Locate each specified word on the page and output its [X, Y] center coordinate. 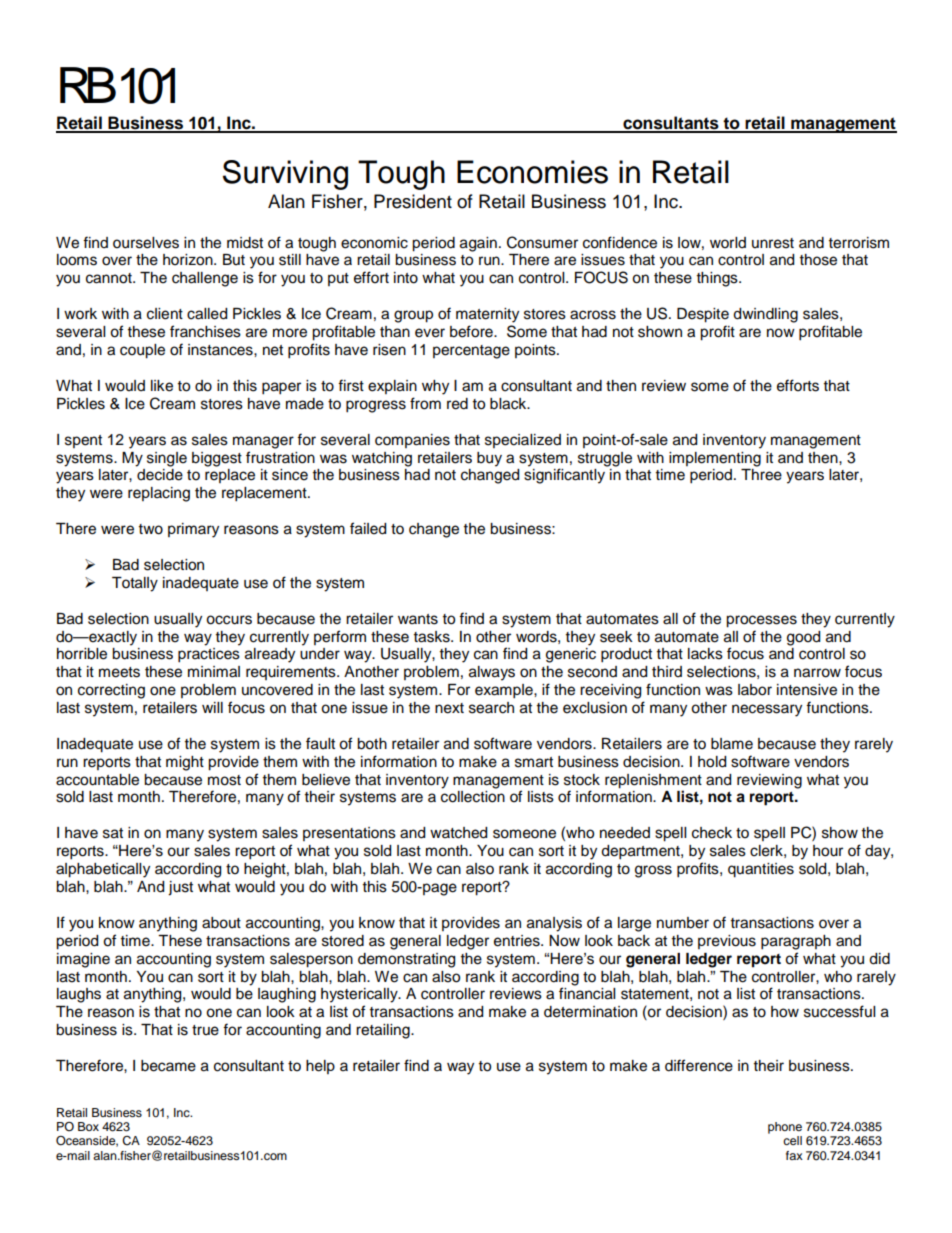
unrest [773, 243]
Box [88, 1126]
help [320, 1067]
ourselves [146, 243]
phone [785, 1128]
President [413, 201]
